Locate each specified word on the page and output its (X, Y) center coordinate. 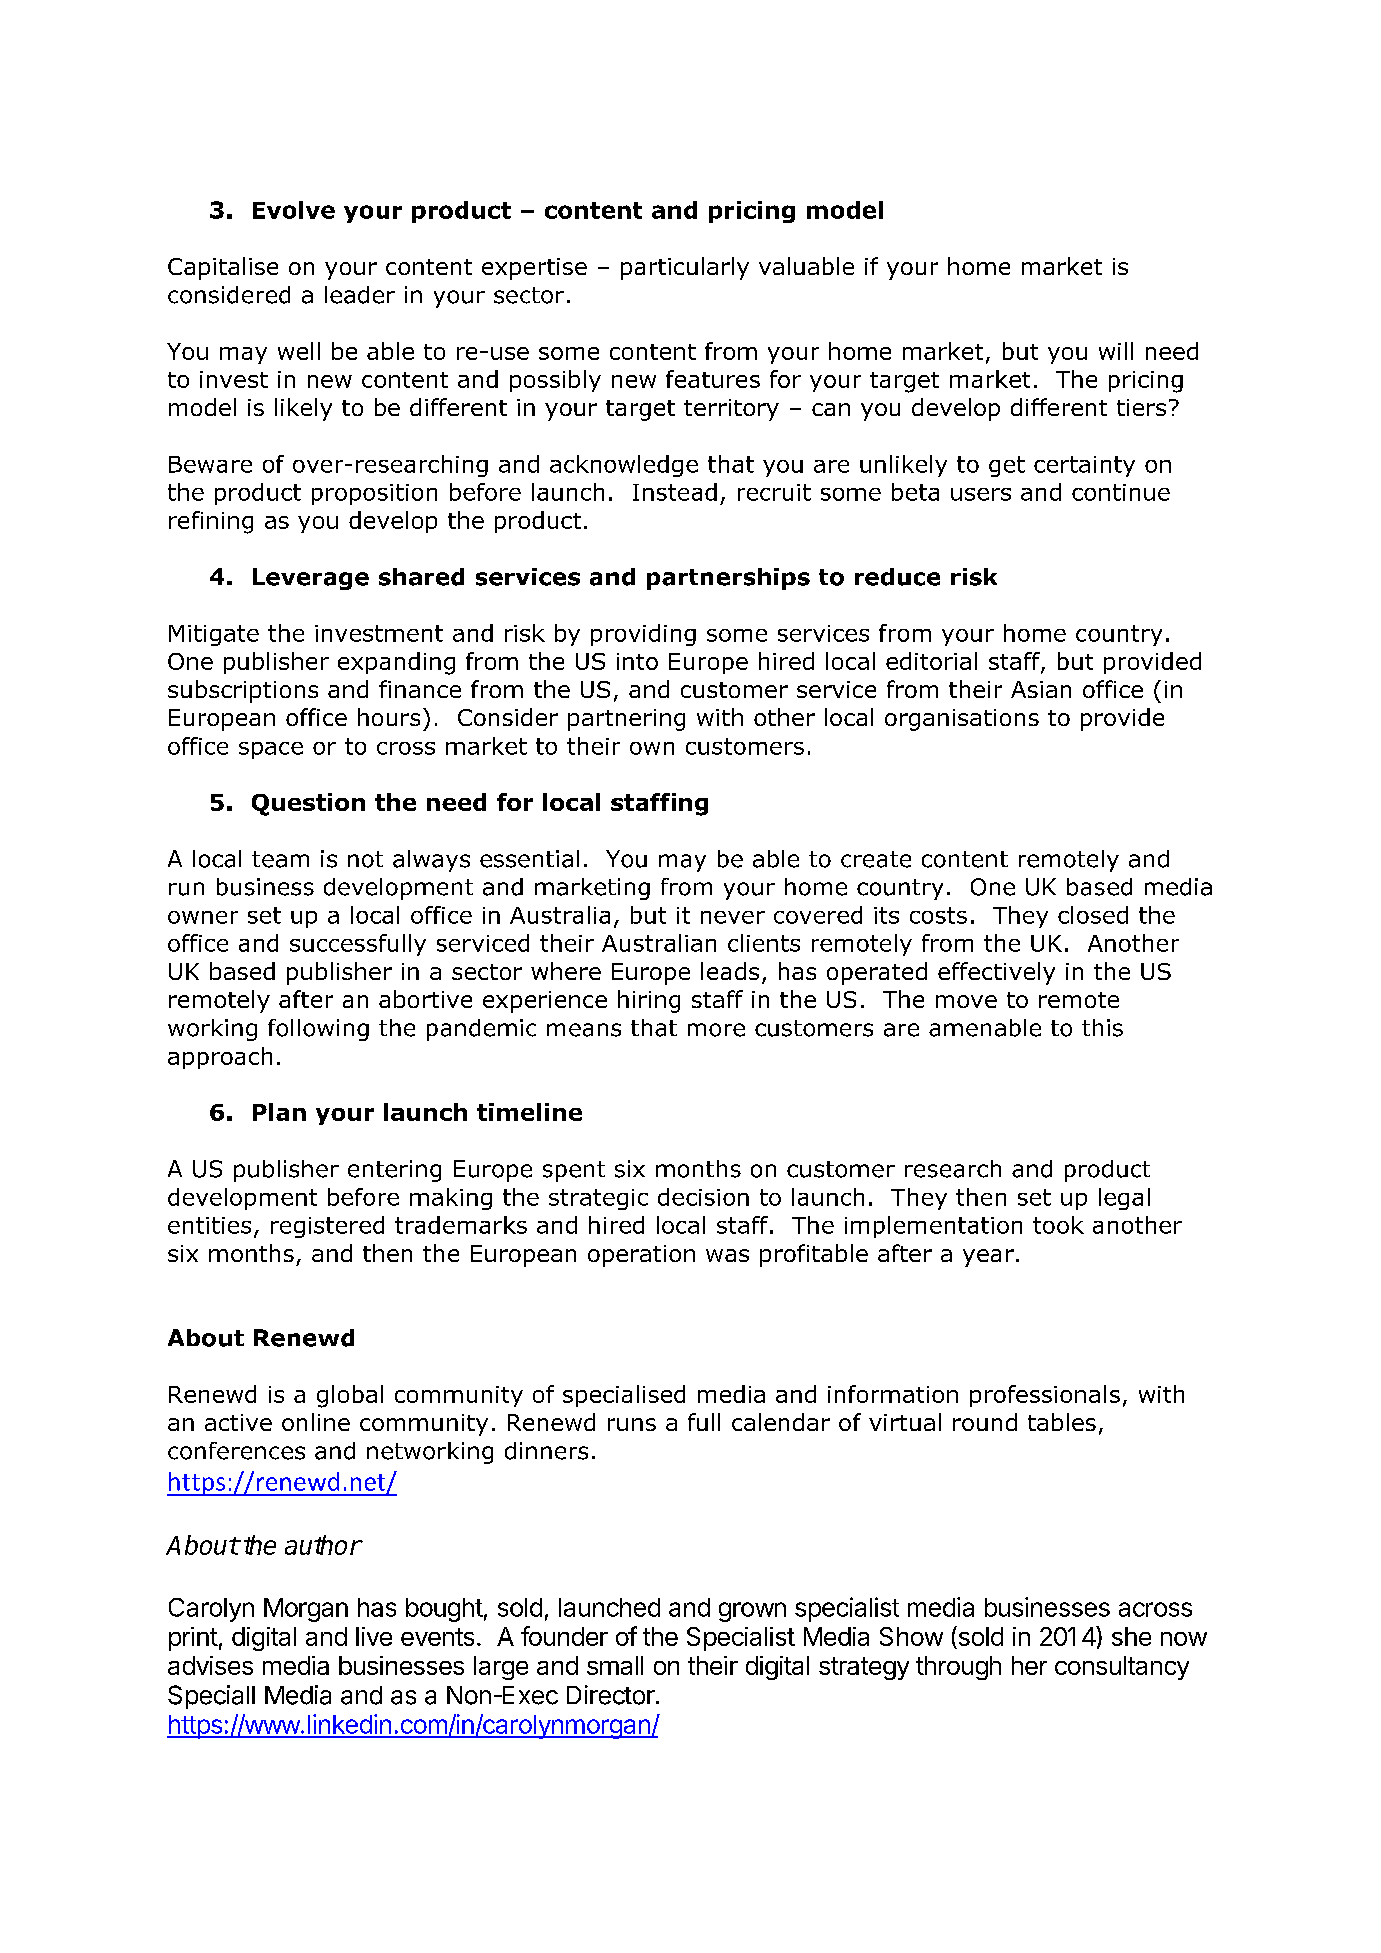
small (615, 1665)
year (988, 1258)
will (1116, 351)
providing (643, 635)
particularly (685, 268)
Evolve (294, 210)
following (318, 1030)
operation (641, 1256)
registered (327, 1227)
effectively (996, 973)
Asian (1041, 689)
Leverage (311, 579)
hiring (649, 1001)
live (374, 1636)
